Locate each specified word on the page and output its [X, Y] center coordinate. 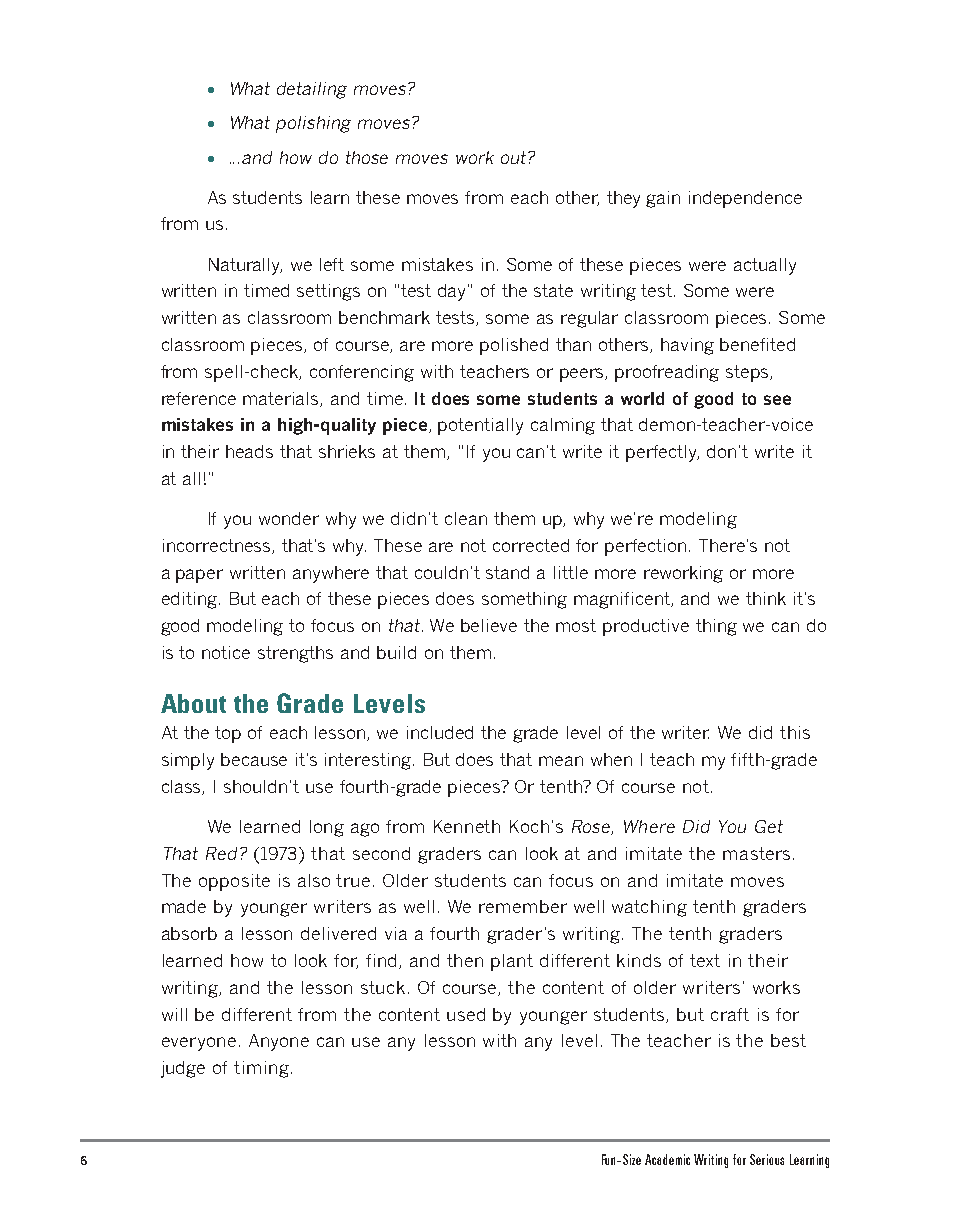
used [466, 1014]
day [453, 292]
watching [649, 908]
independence [745, 199]
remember [523, 906]
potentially [480, 426]
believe [489, 625]
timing [261, 1069]
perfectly [662, 453]
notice [226, 652]
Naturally [245, 266]
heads [249, 451]
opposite [234, 882]
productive [646, 627]
